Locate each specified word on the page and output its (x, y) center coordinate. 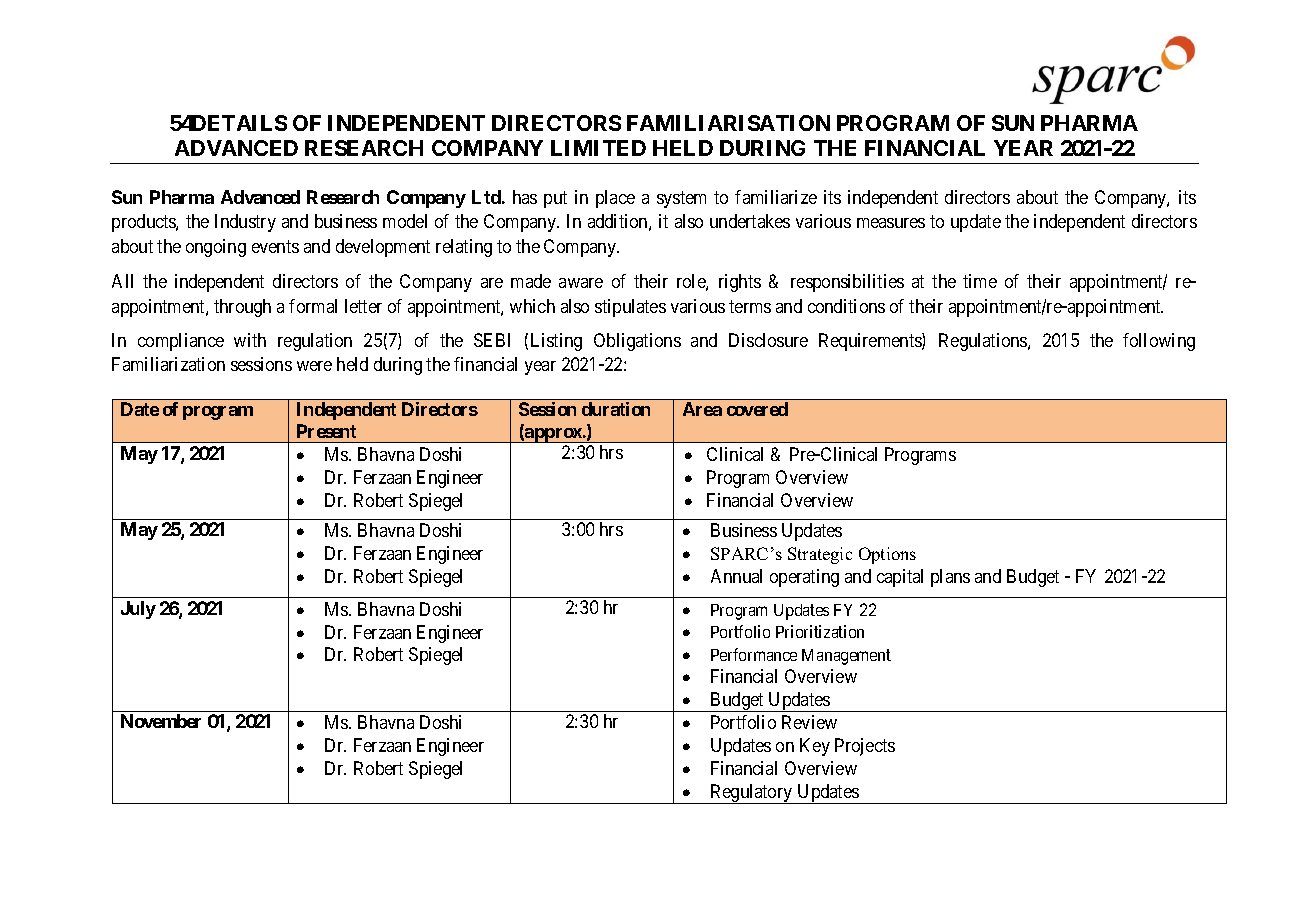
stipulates (630, 308)
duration (616, 409)
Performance (754, 654)
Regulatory (751, 794)
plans (950, 578)
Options (887, 555)
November (161, 721)
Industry (245, 223)
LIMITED (598, 148)
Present (326, 431)
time (980, 281)
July (138, 610)
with (250, 340)
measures (891, 223)
